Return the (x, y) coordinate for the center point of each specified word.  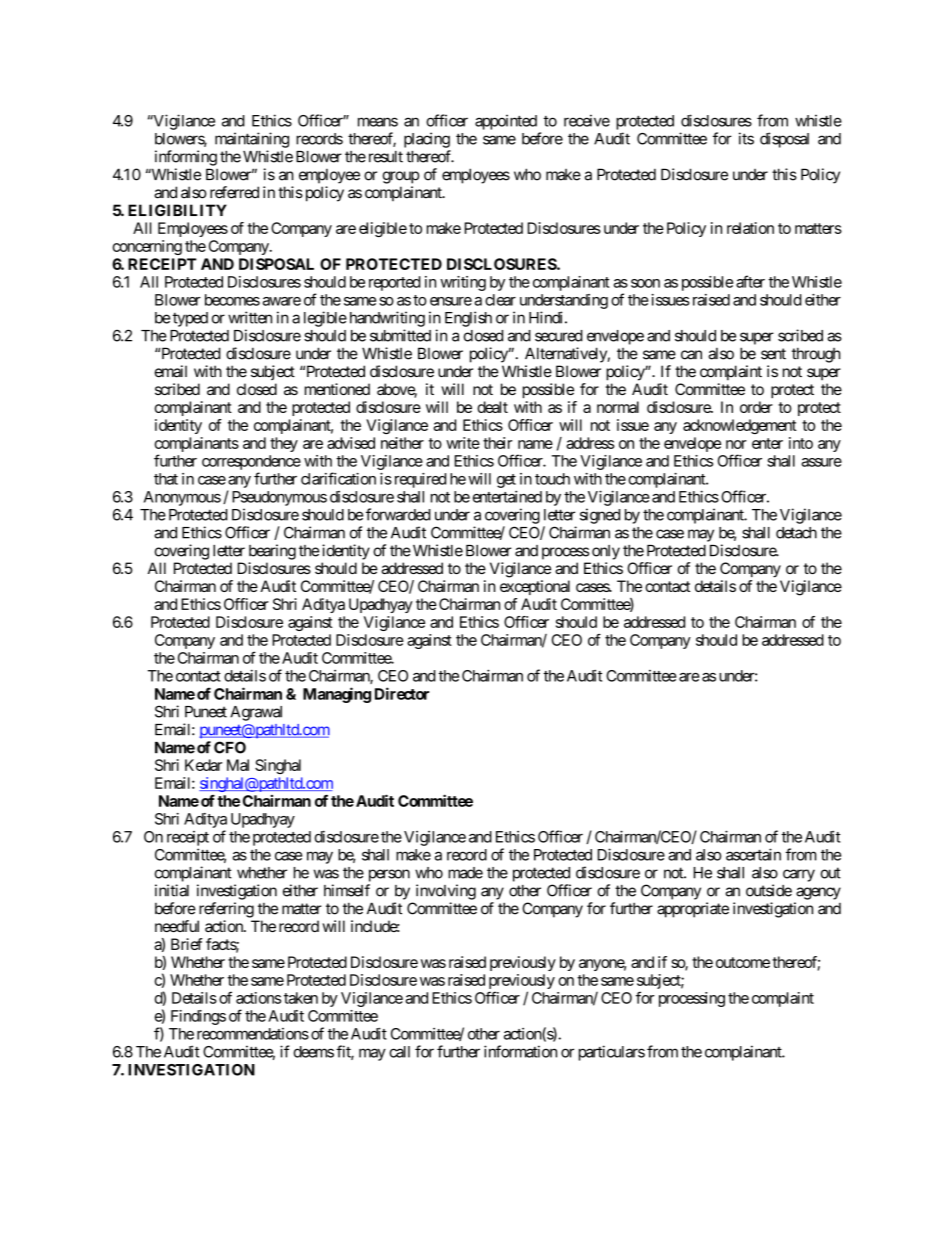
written (250, 317)
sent (773, 354)
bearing (272, 552)
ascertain (753, 854)
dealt (492, 407)
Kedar (203, 765)
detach (796, 533)
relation (750, 228)
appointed (506, 122)
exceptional (535, 587)
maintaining (252, 140)
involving (446, 892)
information (520, 1051)
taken (301, 998)
